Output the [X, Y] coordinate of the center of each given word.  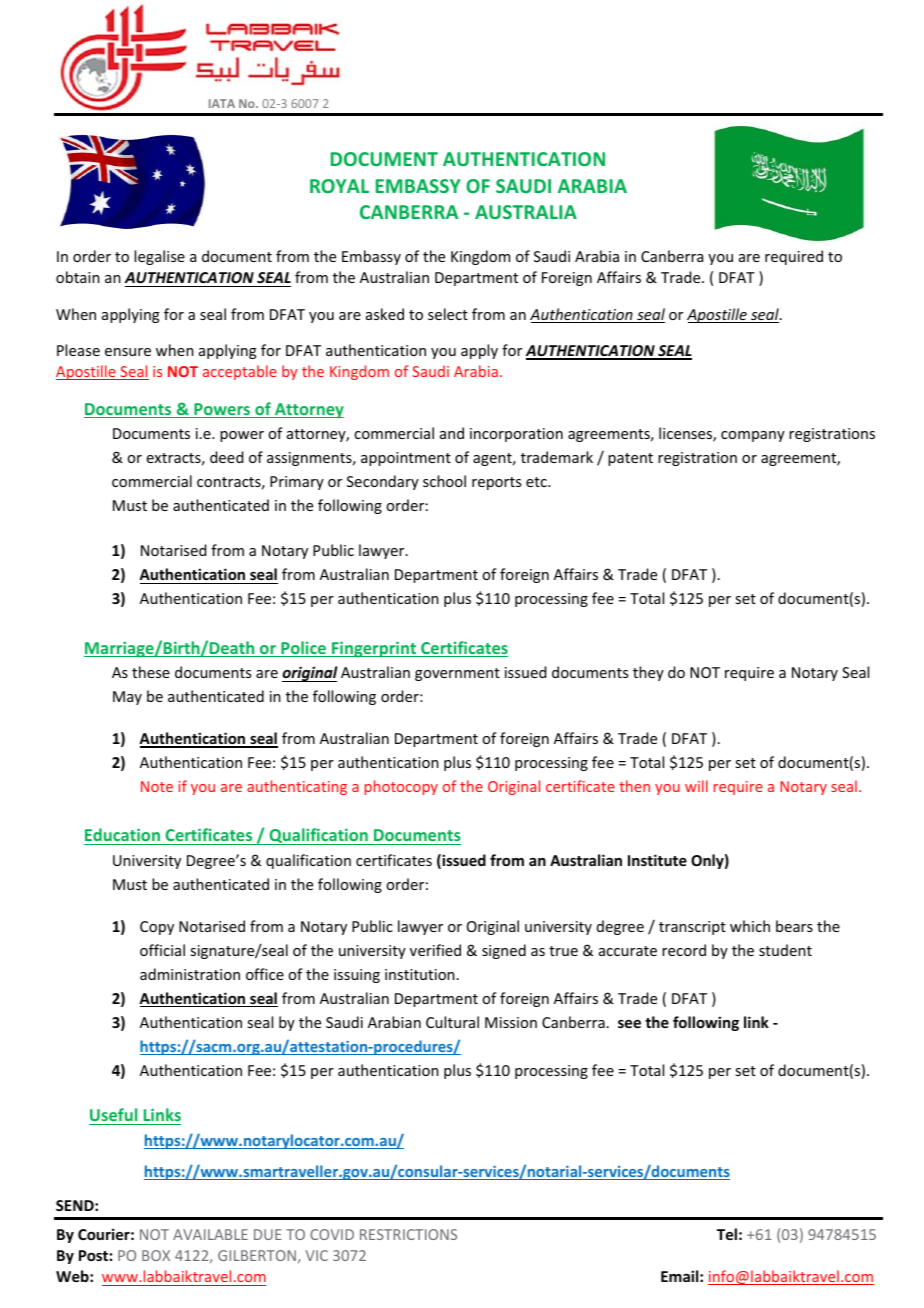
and [452, 433]
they [648, 673]
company [753, 436]
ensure [128, 352]
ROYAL [339, 186]
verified [435, 950]
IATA [222, 103]
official [162, 950]
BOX [156, 1255]
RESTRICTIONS [408, 1234]
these [151, 672]
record [684, 950]
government [457, 674]
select [448, 314]
